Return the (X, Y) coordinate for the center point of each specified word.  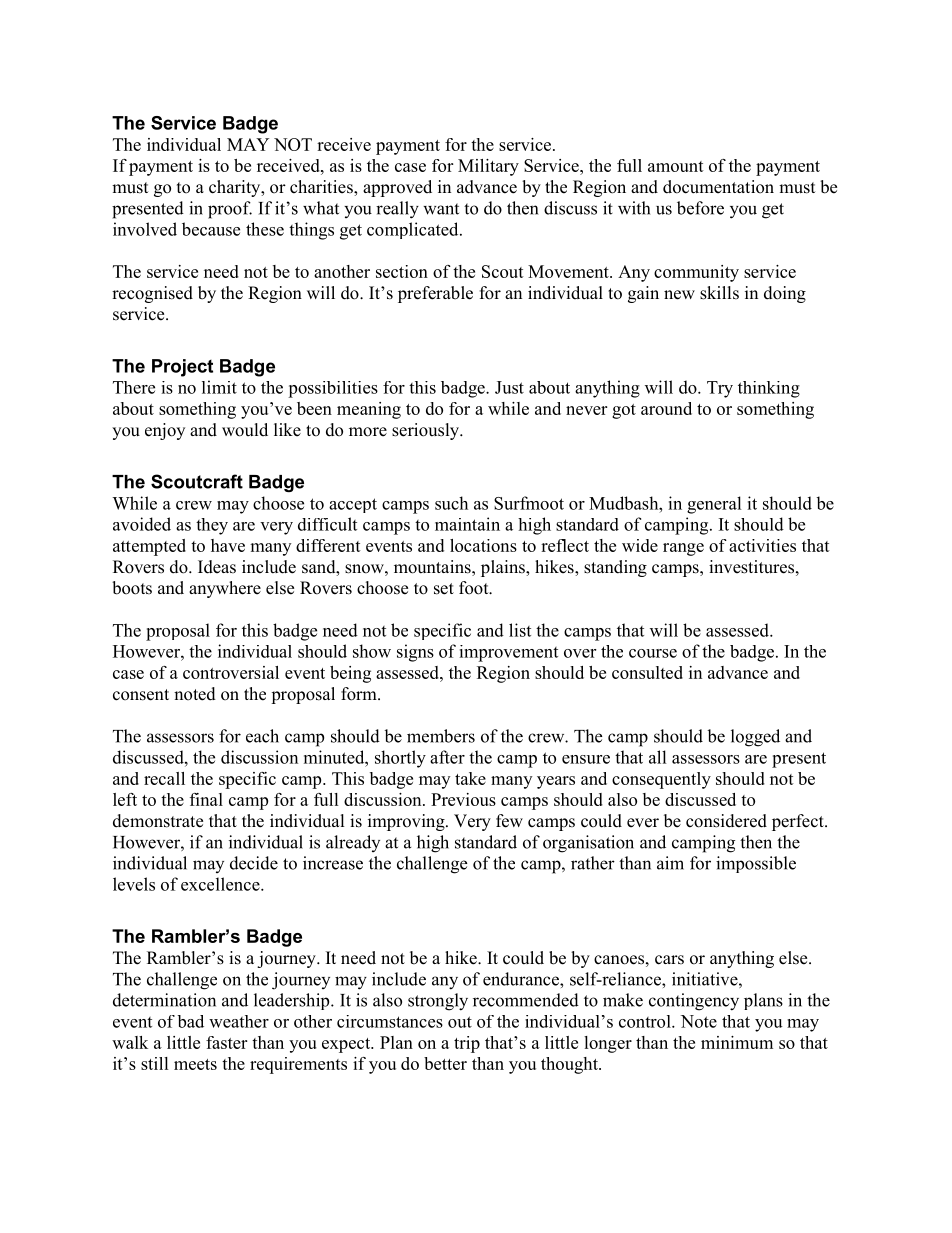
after (447, 757)
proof (230, 210)
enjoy (165, 431)
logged (755, 738)
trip (467, 1044)
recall (164, 778)
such (451, 503)
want (441, 209)
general (714, 505)
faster (226, 1042)
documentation (718, 187)
